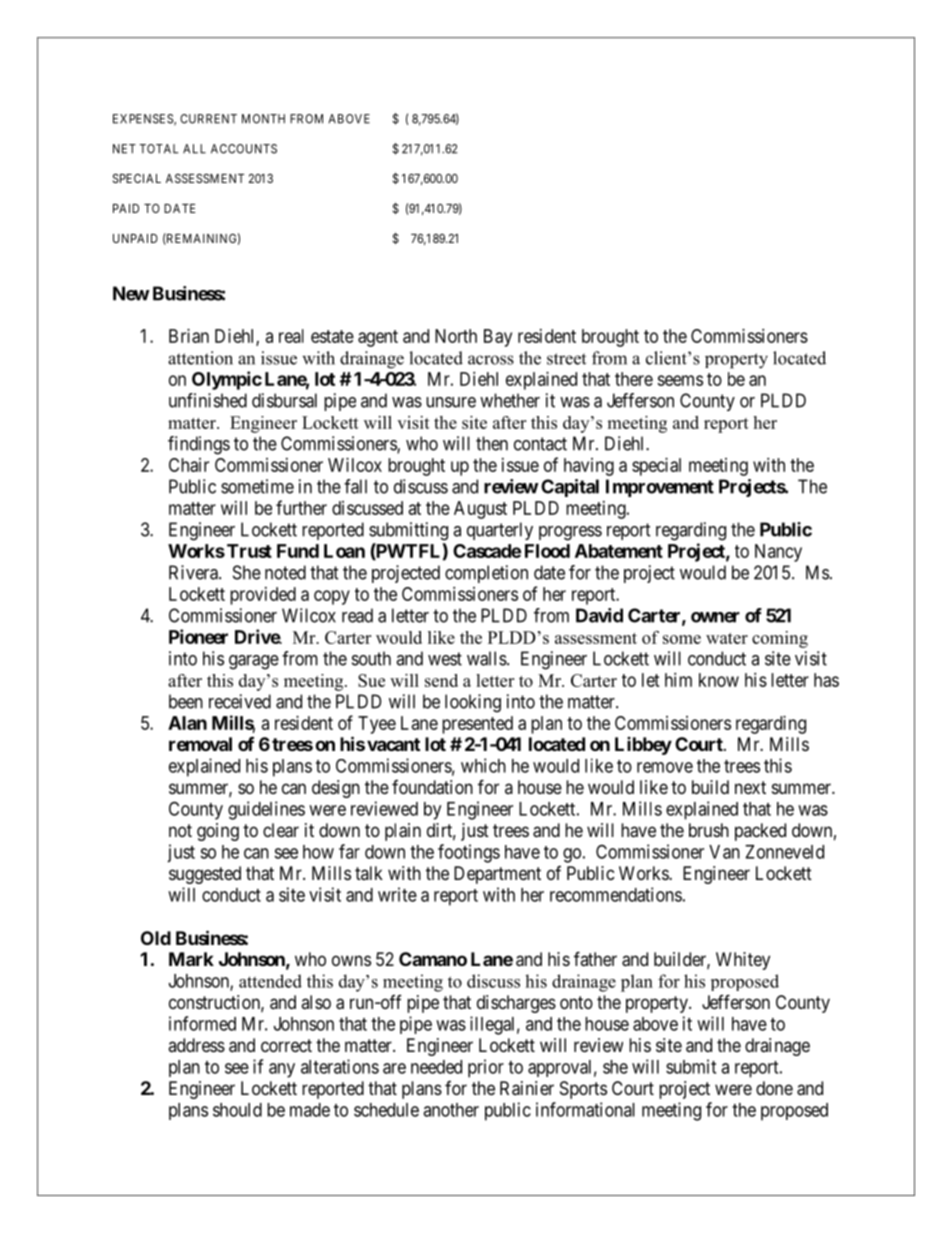 The width and height of the image is (952, 1233). What do you see at coordinates (486, 574) in the image?
I see `completion` at bounding box center [486, 574].
